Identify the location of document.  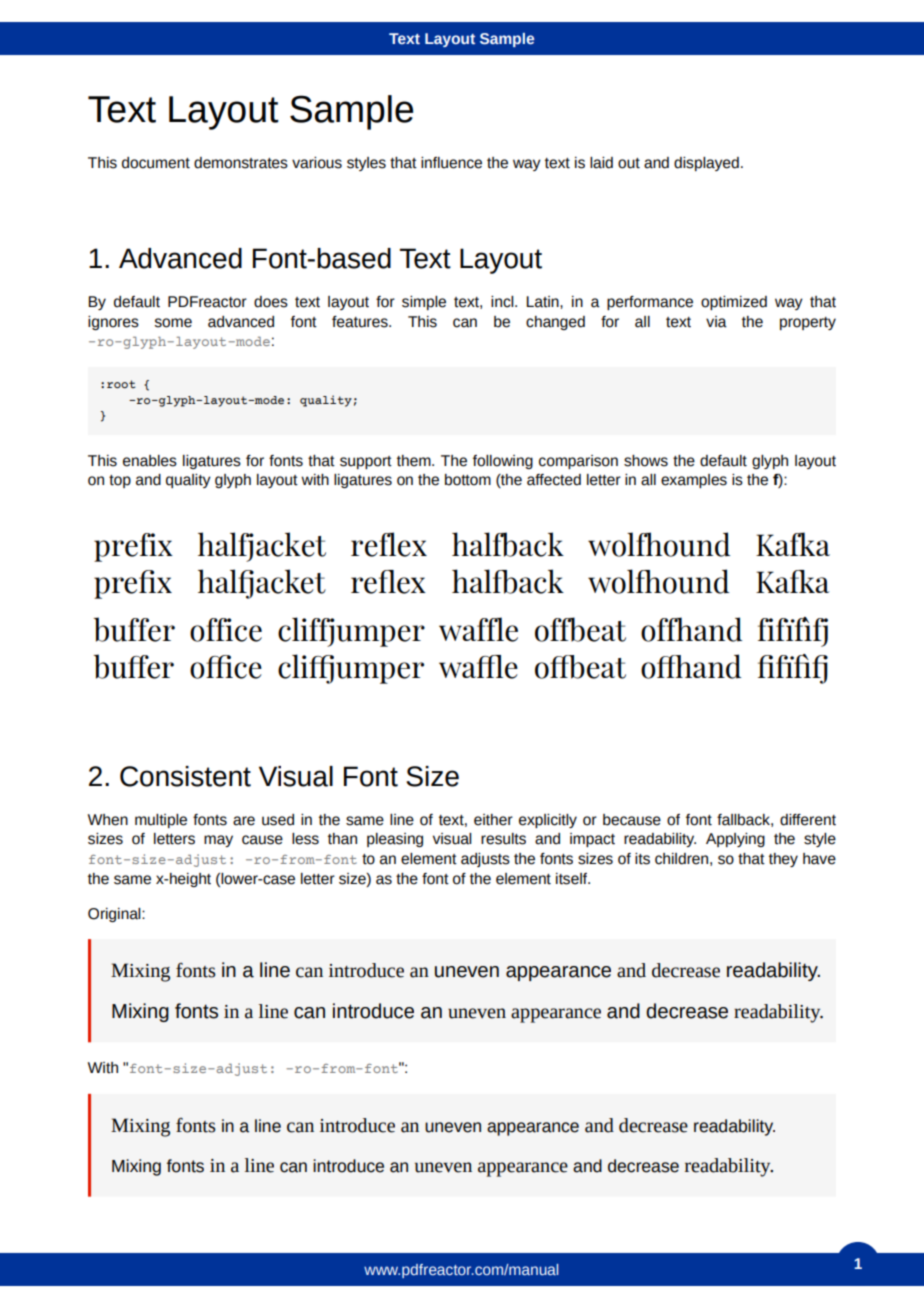
(156, 163).
